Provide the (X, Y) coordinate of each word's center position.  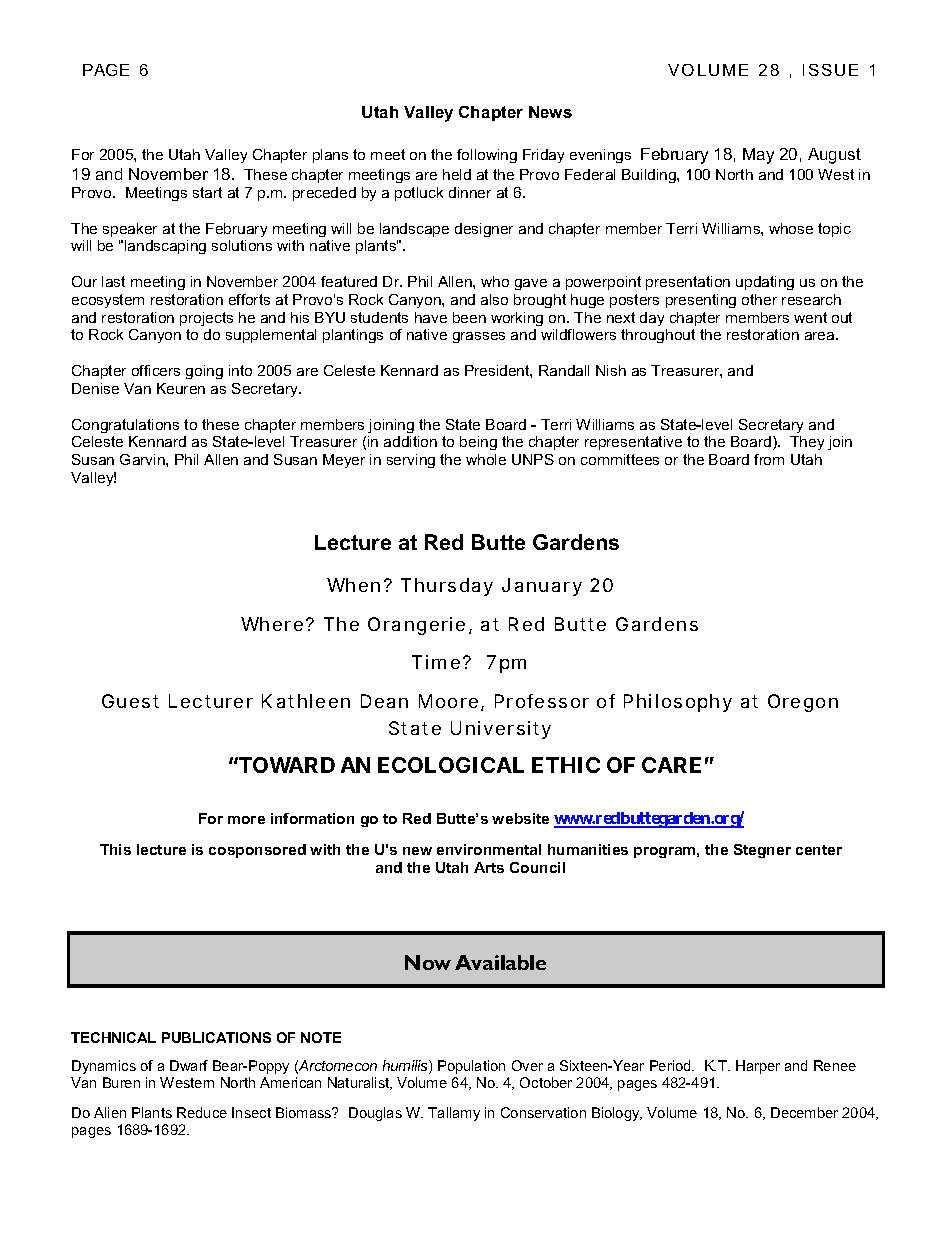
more (246, 820)
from (769, 459)
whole (486, 459)
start (207, 192)
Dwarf (189, 1065)
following (487, 156)
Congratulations (125, 426)
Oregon (803, 703)
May (758, 156)
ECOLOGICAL (451, 765)
